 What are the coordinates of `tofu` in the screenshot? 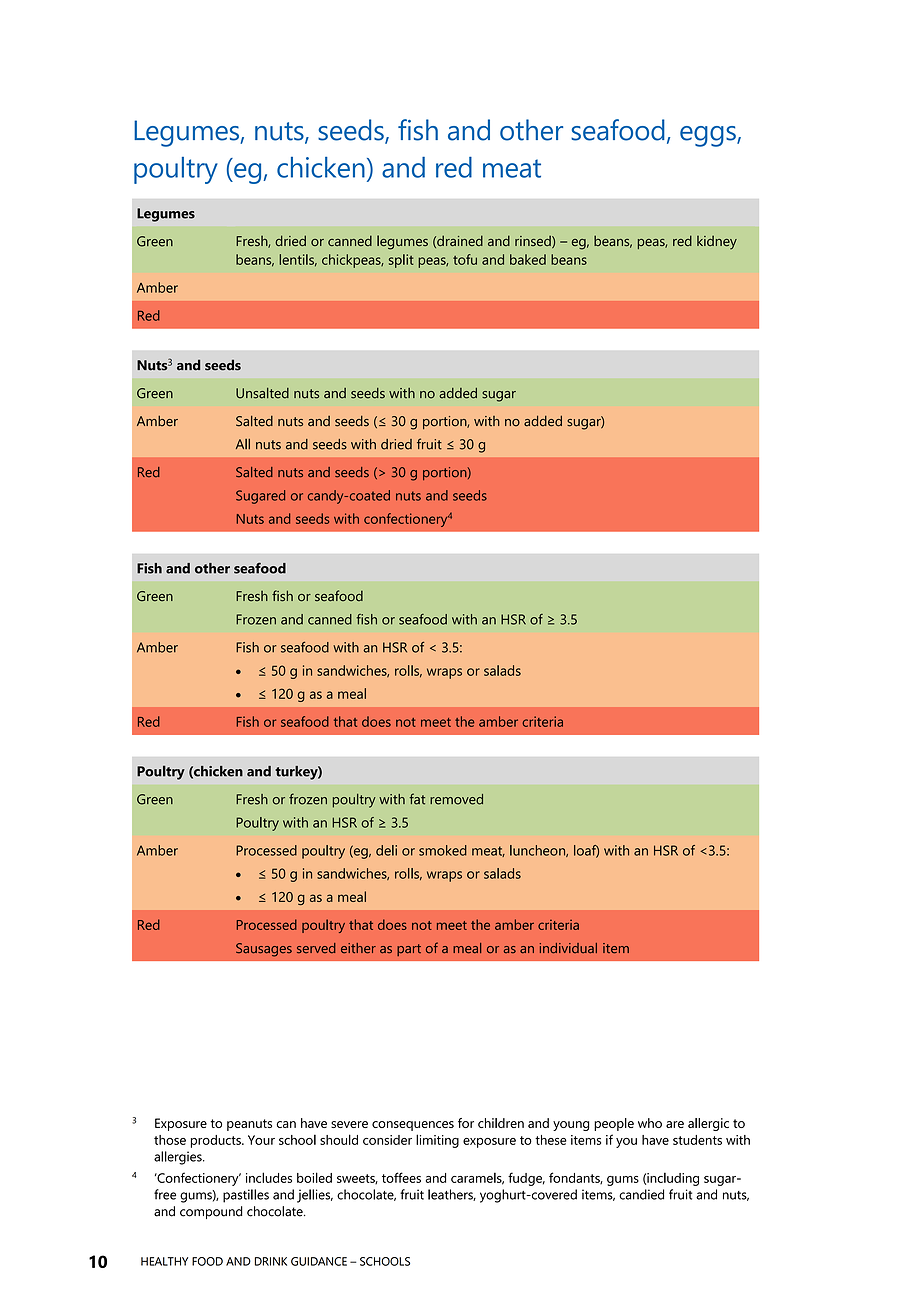 It's located at (465, 259).
